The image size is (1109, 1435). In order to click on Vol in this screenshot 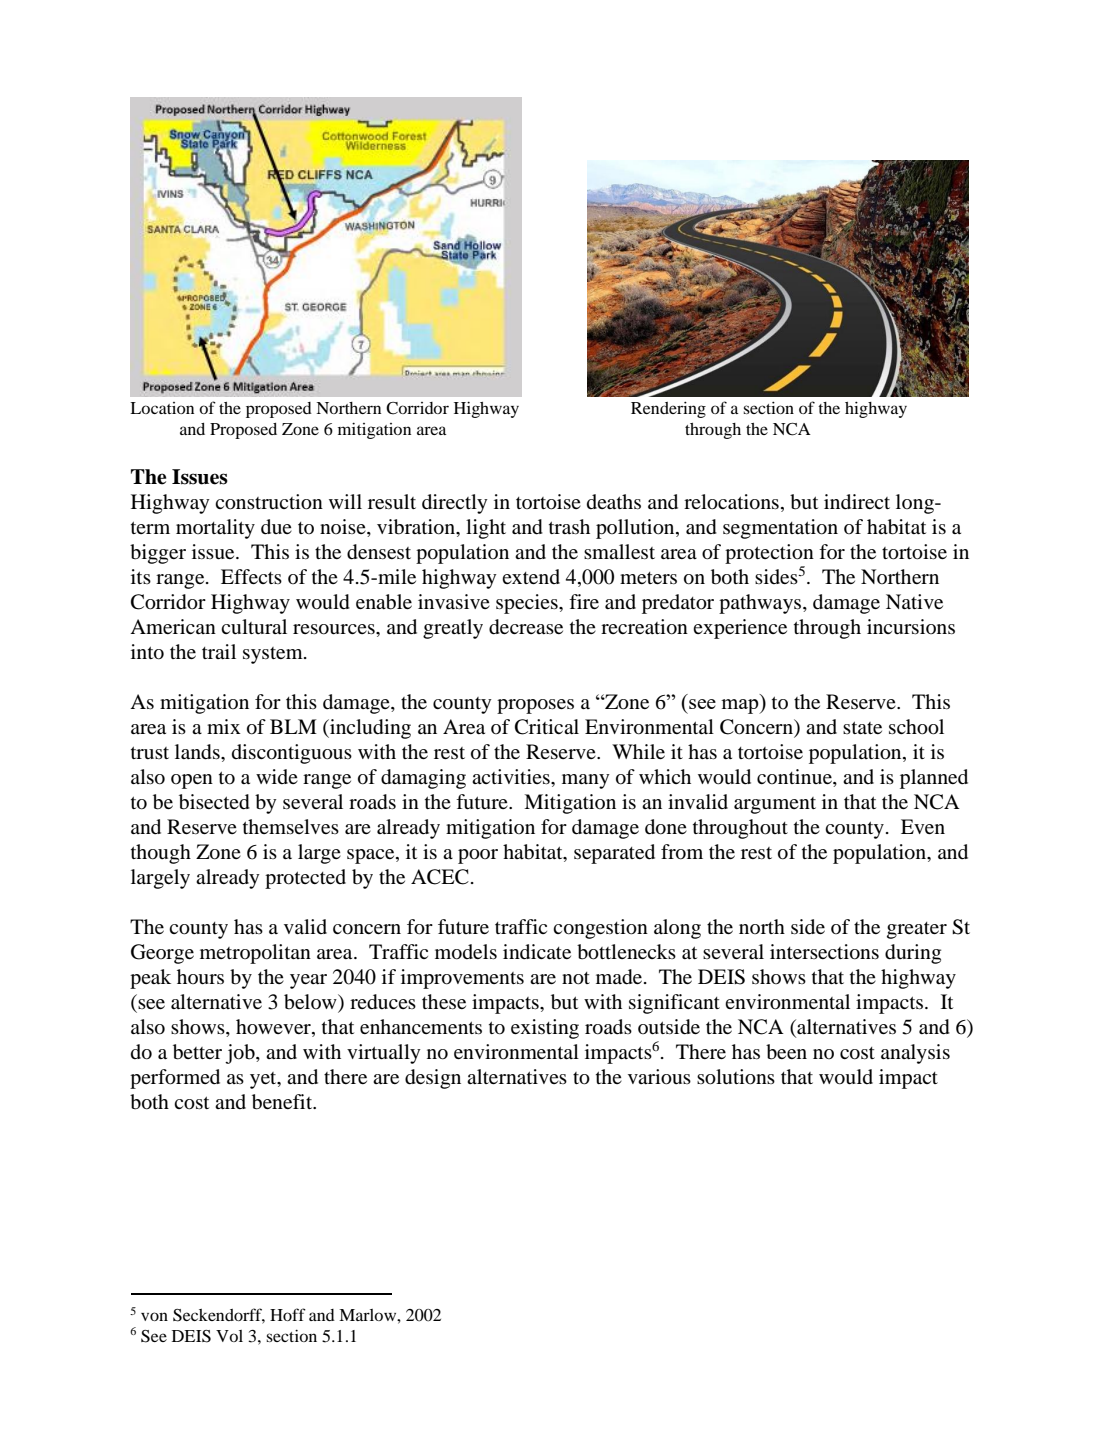, I will do `click(229, 1336)`.
